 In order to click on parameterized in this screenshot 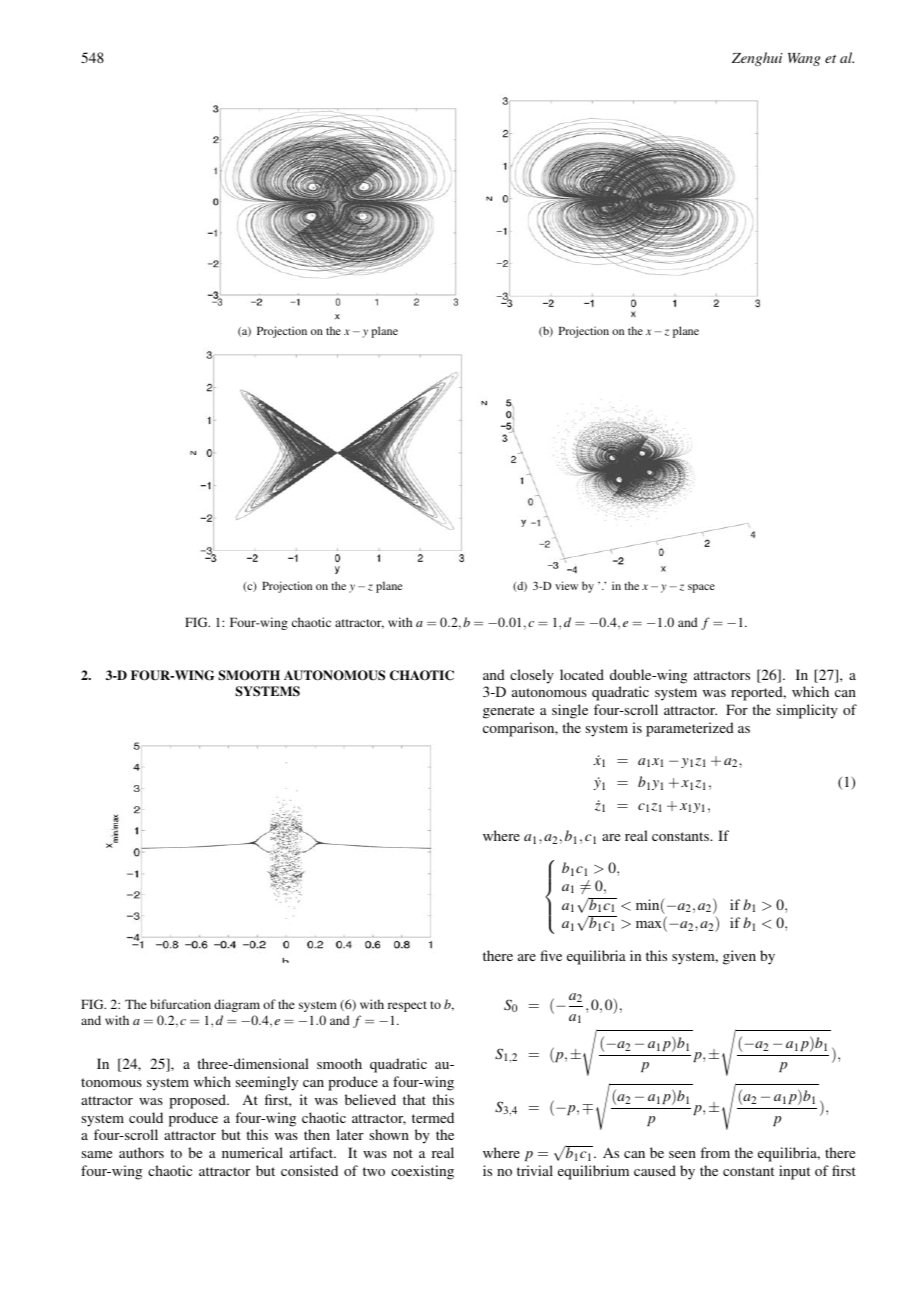, I will do `click(690, 729)`.
